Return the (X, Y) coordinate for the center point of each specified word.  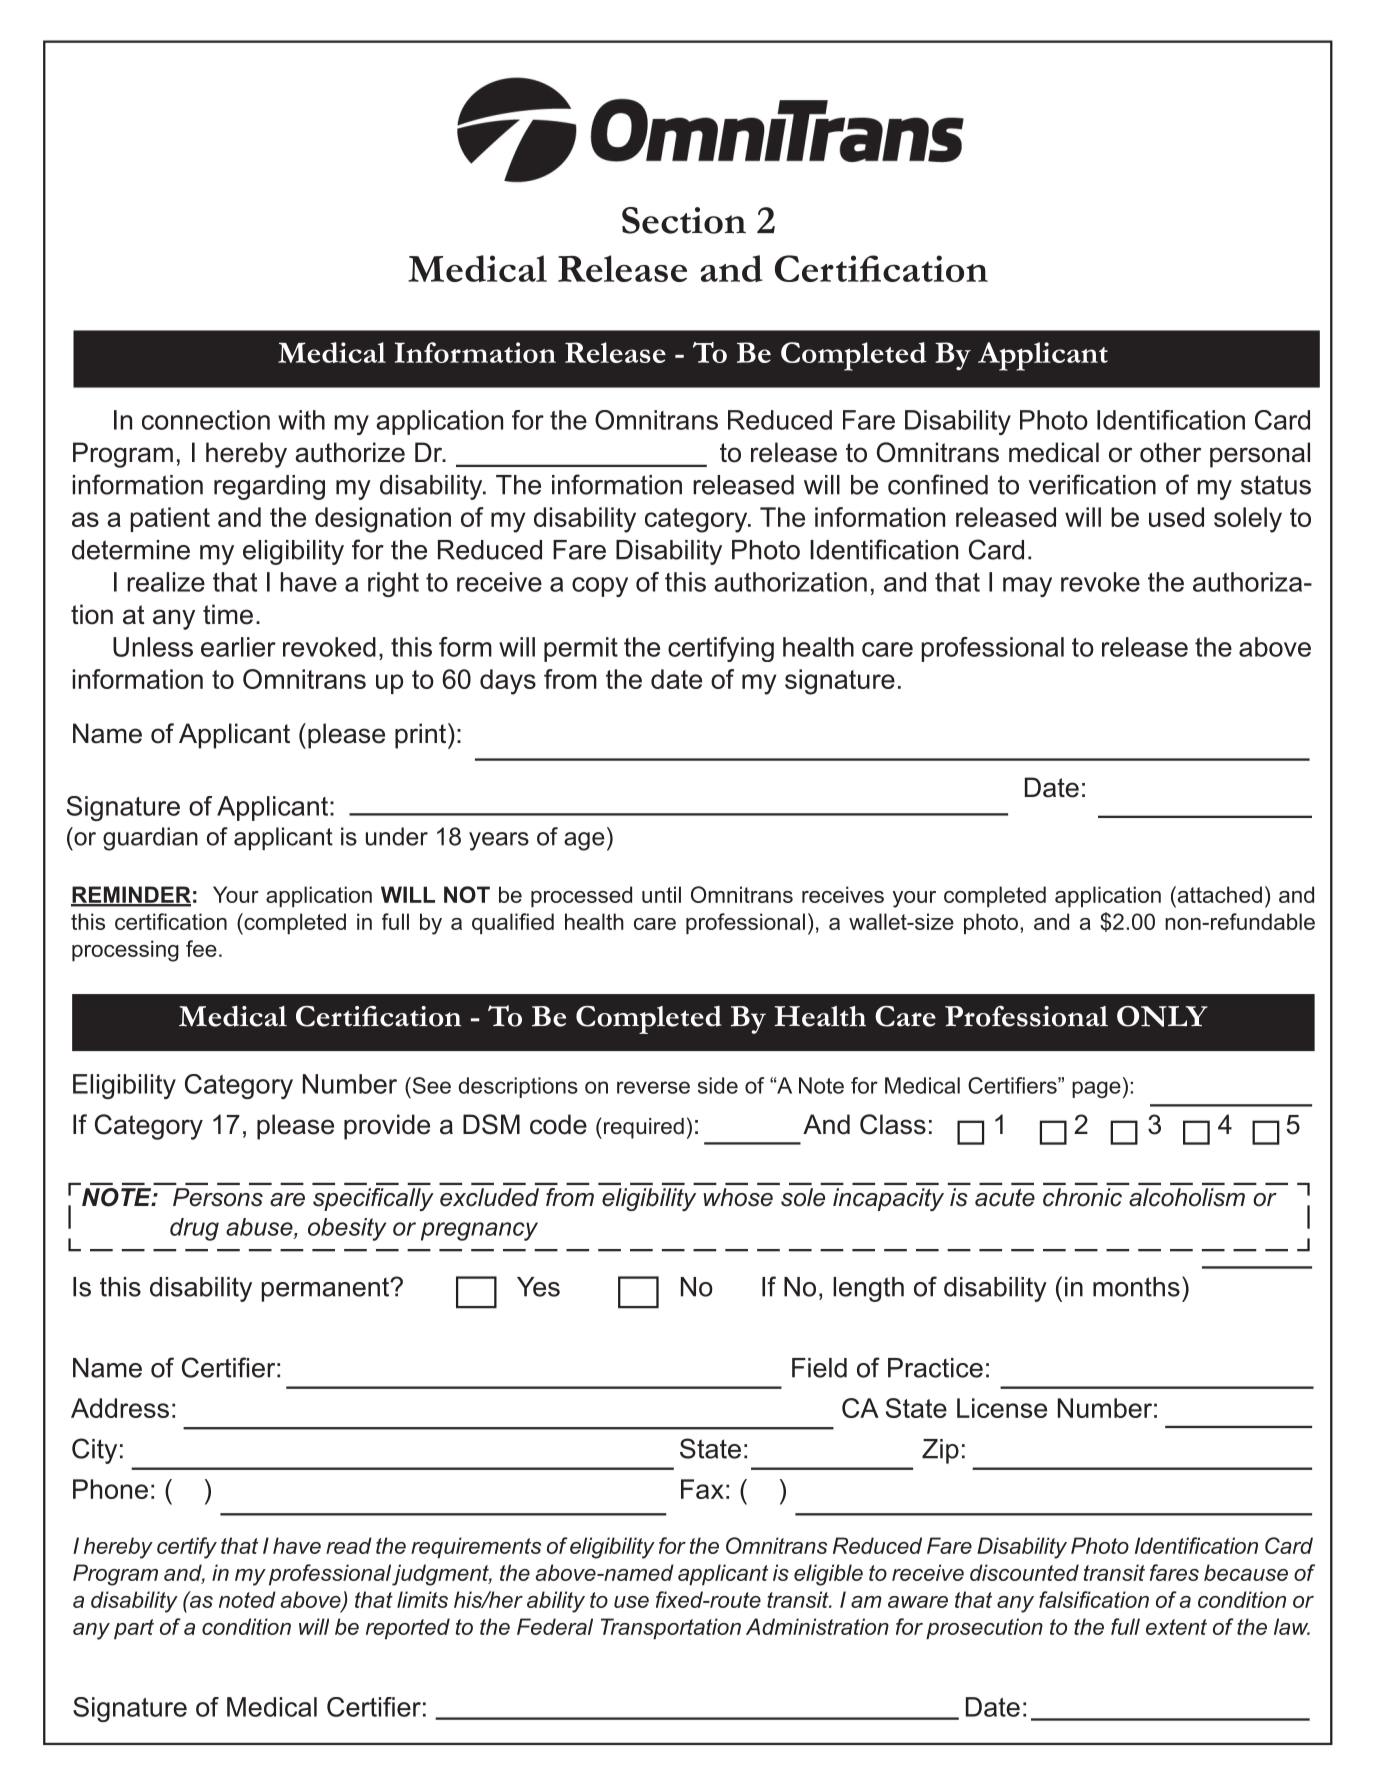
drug (194, 1229)
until (661, 894)
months (1136, 1287)
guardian (150, 839)
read (349, 1545)
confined (938, 484)
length (868, 1289)
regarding (269, 487)
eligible (828, 1575)
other (1170, 452)
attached (1218, 894)
